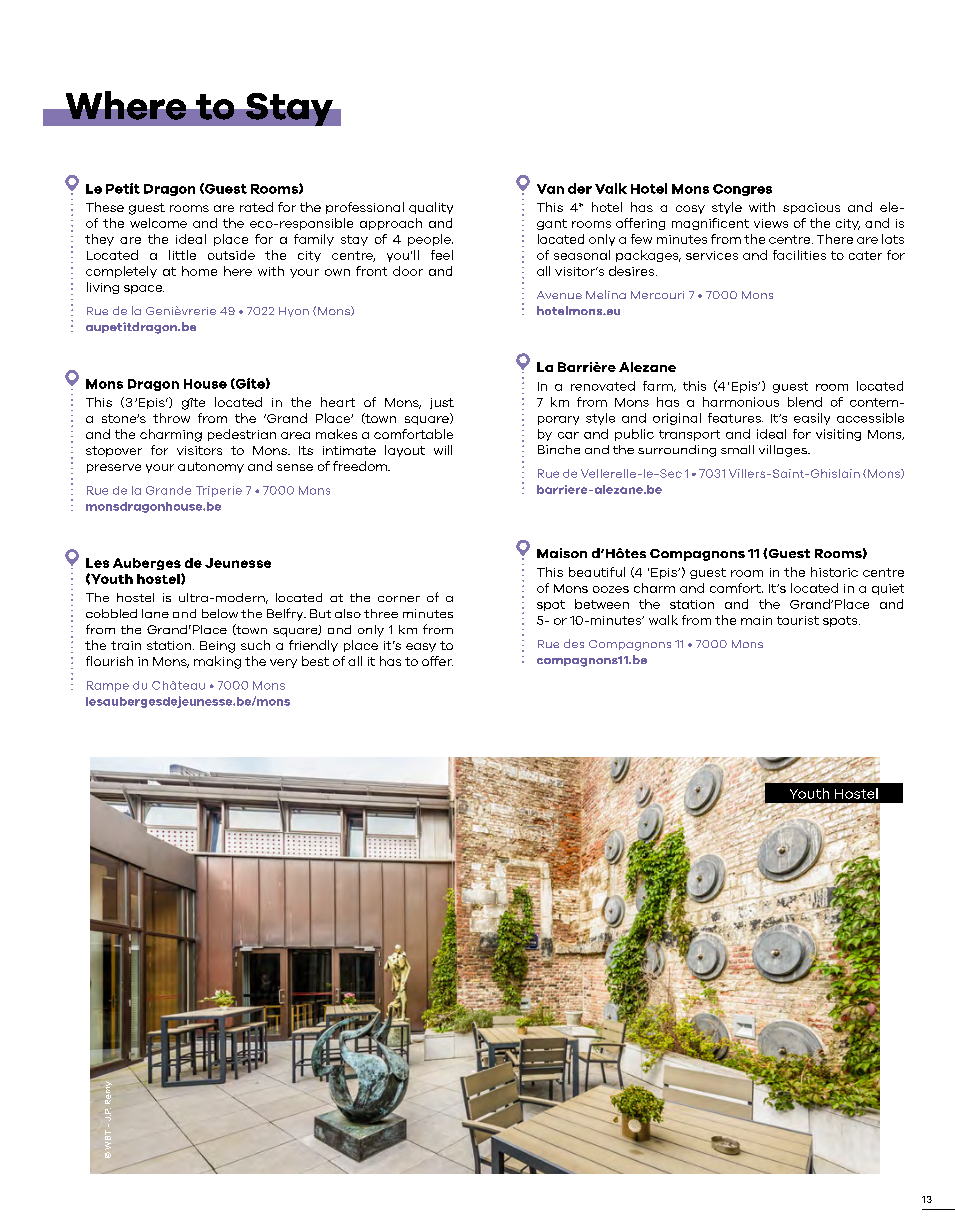 The width and height of the screenshot is (955, 1232). What do you see at coordinates (562, 553) in the screenshot?
I see `Maison` at bounding box center [562, 553].
